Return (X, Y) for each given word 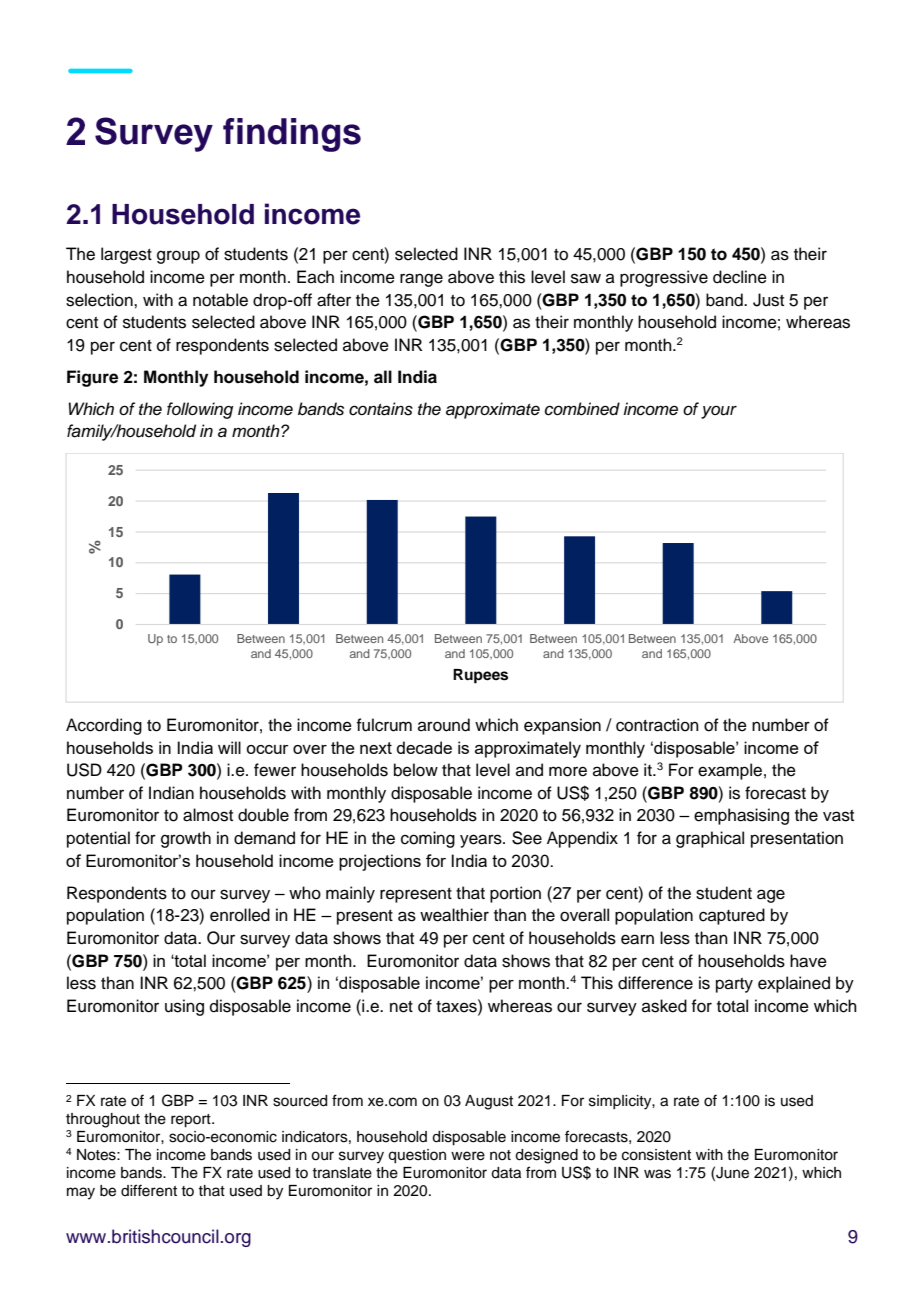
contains (381, 409)
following (200, 410)
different (149, 1190)
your (719, 412)
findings (292, 135)
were (468, 1156)
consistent (656, 1155)
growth (186, 839)
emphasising (741, 816)
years (482, 841)
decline (740, 277)
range (421, 280)
